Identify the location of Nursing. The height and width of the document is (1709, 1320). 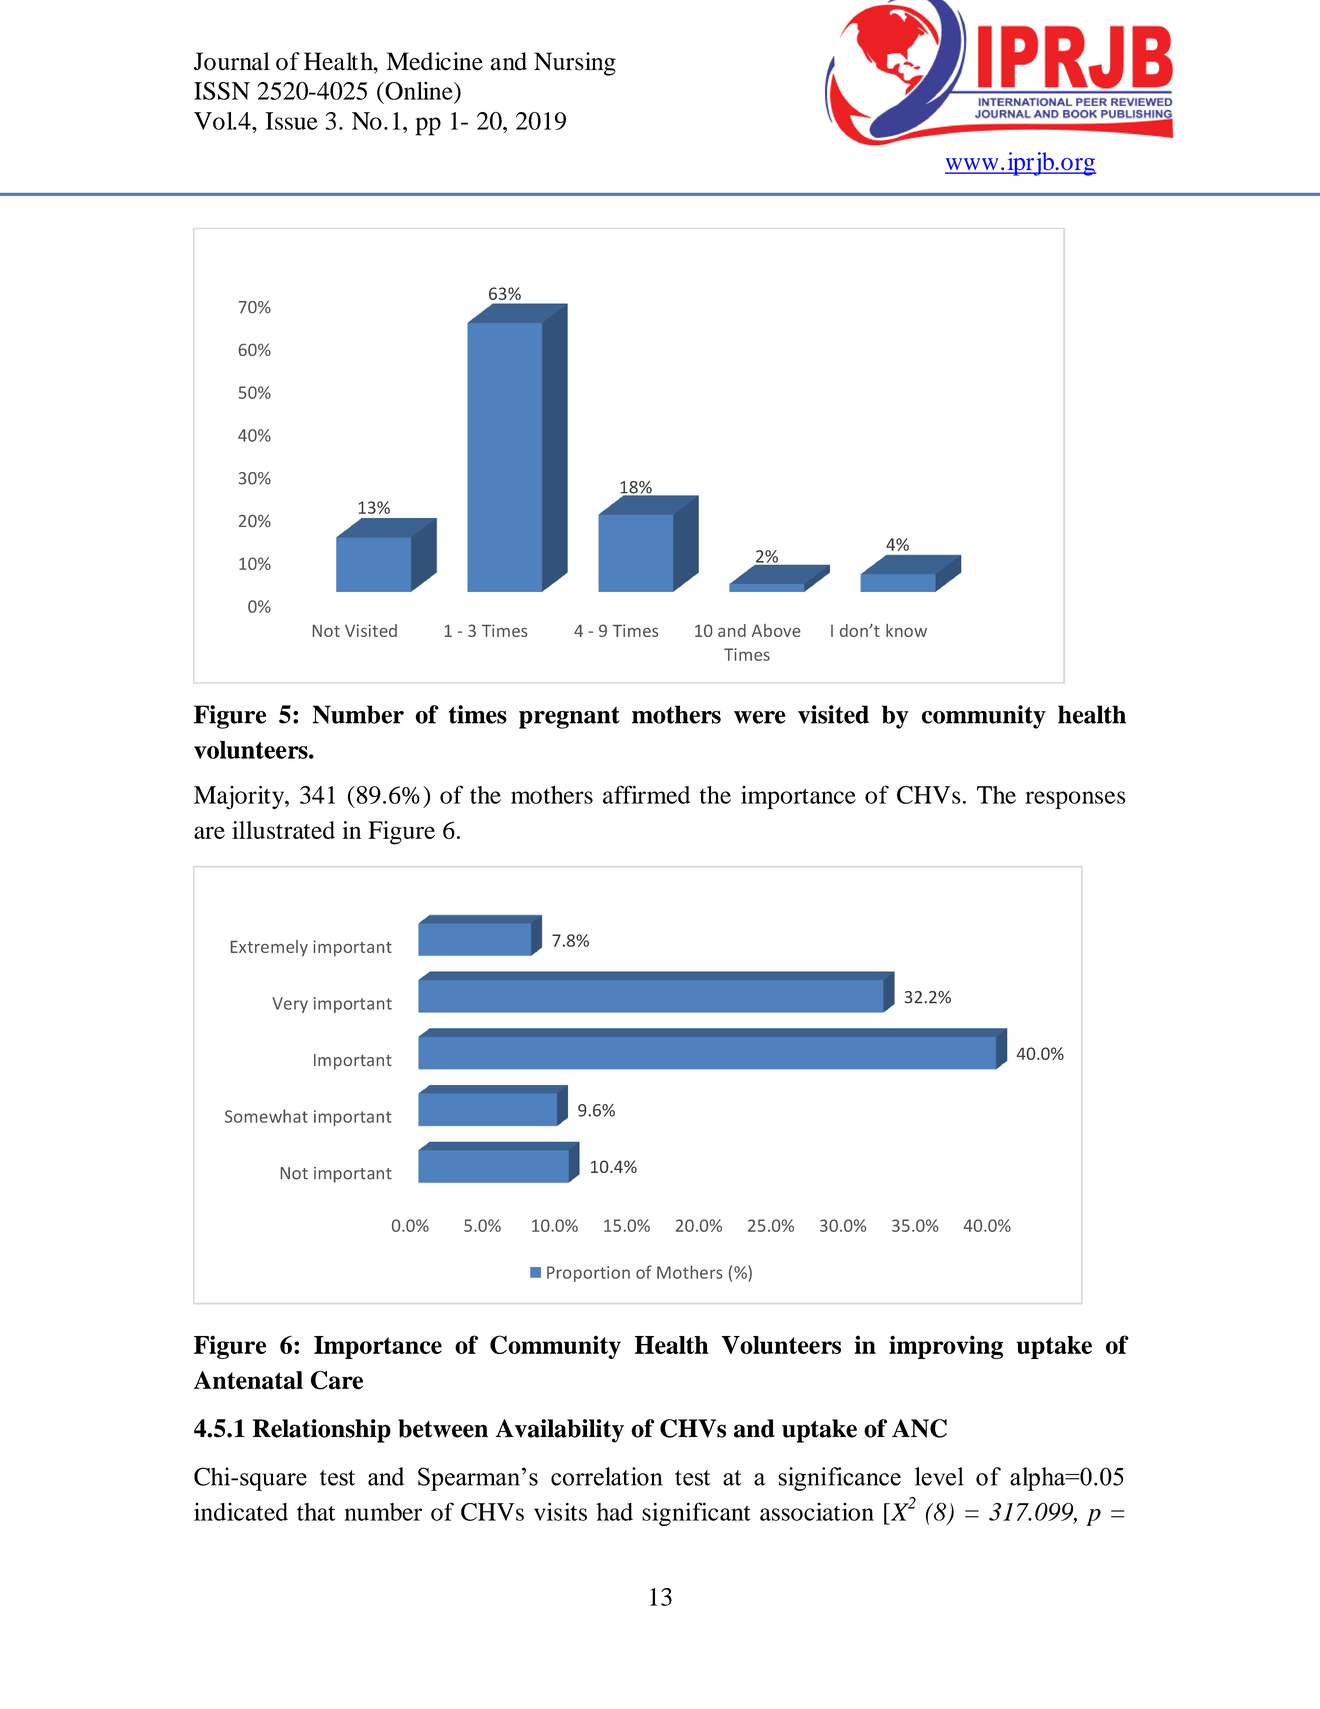
(575, 64).
